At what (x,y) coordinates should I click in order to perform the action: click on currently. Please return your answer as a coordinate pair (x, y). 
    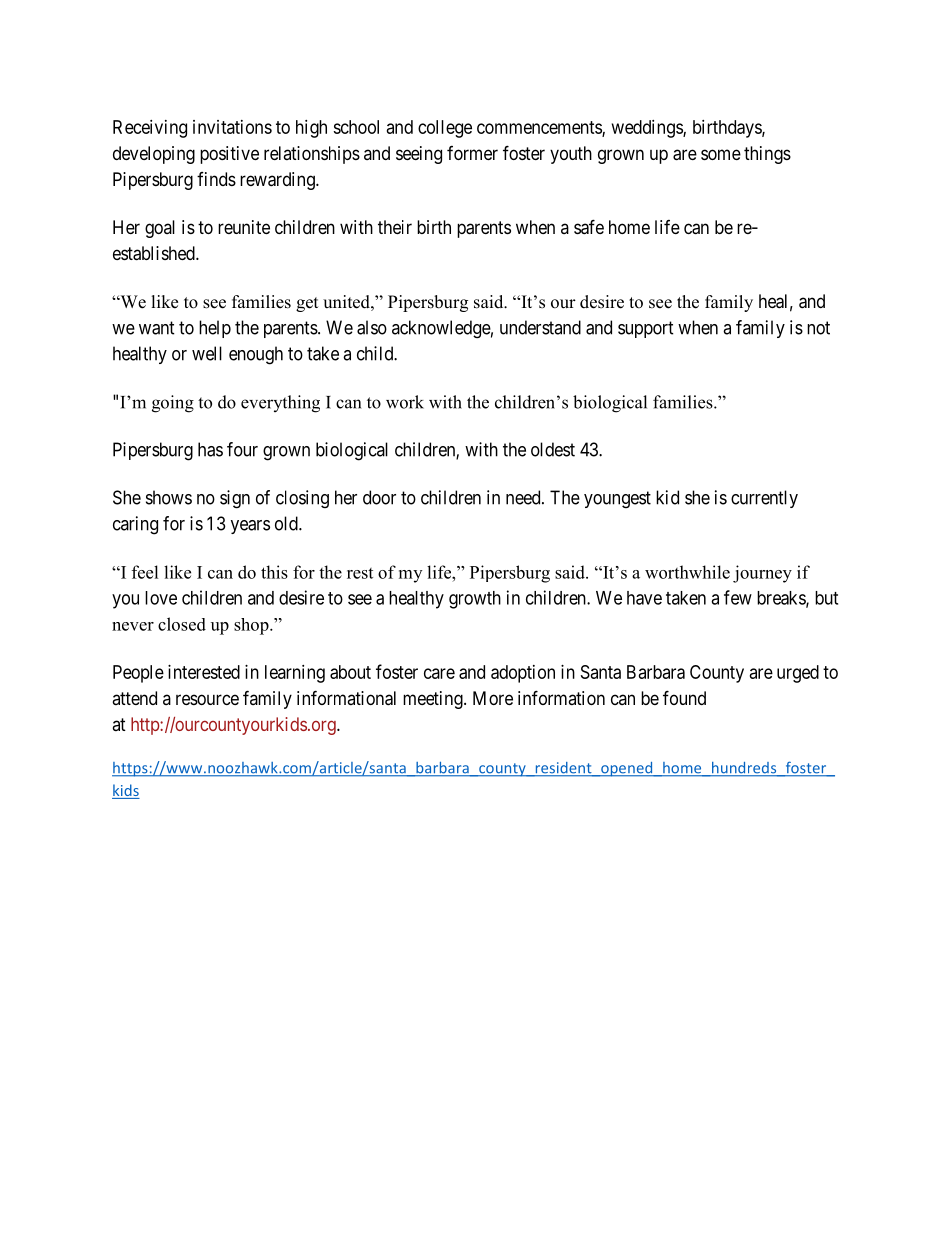
    Looking at the image, I should click on (764, 499).
